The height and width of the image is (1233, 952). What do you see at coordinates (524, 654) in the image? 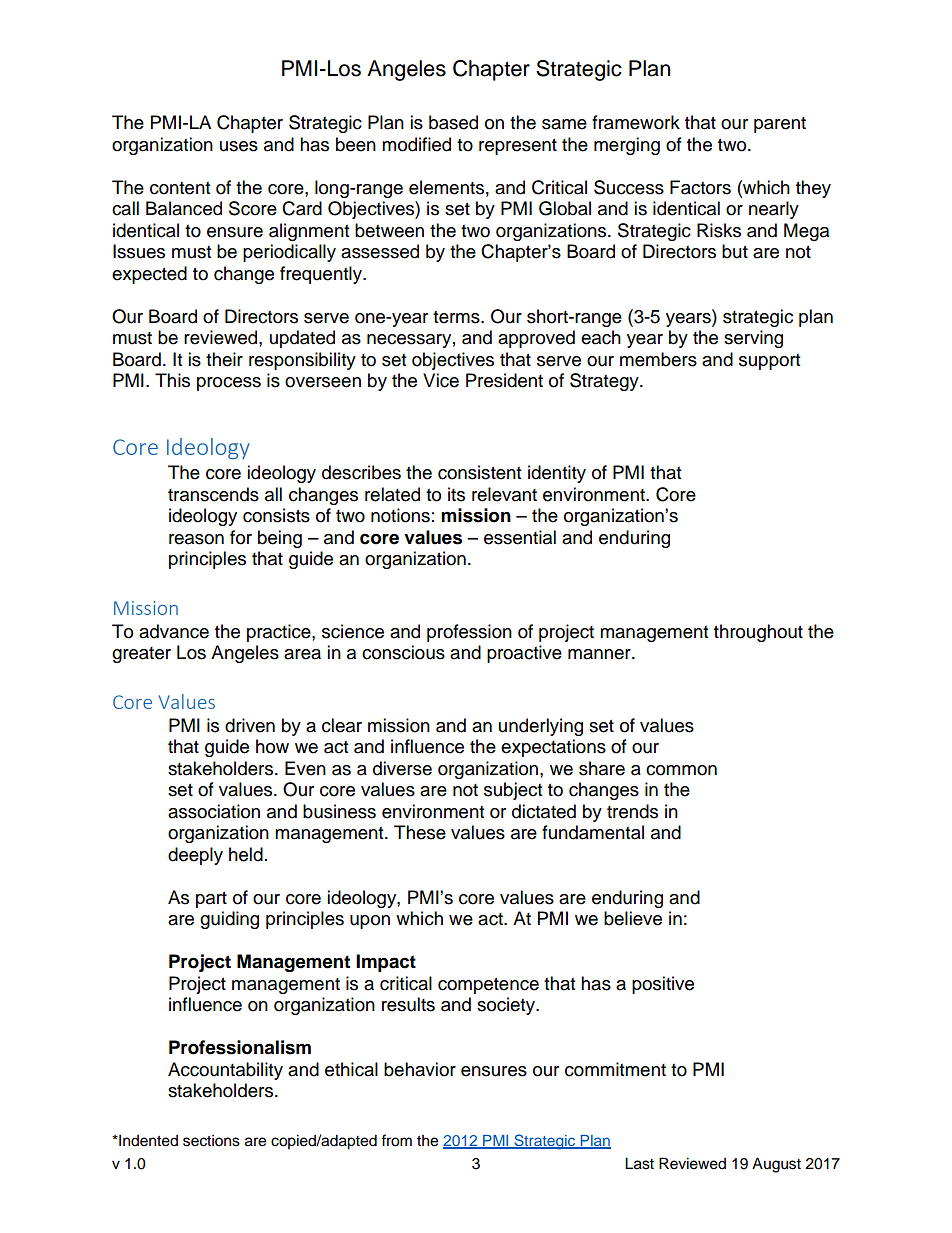
I see `proactive` at bounding box center [524, 654].
